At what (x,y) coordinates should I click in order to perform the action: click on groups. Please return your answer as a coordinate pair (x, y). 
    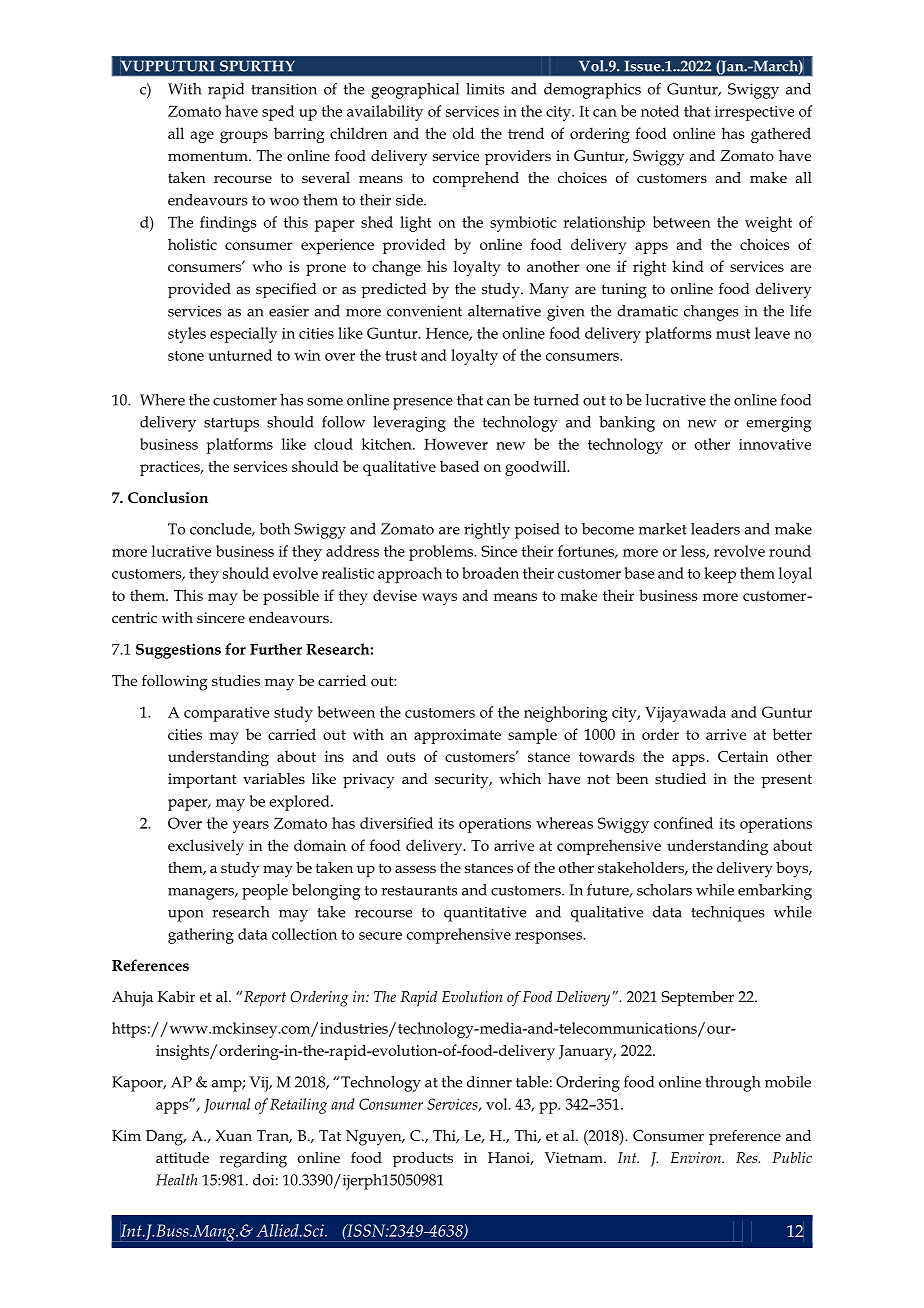
    Looking at the image, I should click on (244, 137).
